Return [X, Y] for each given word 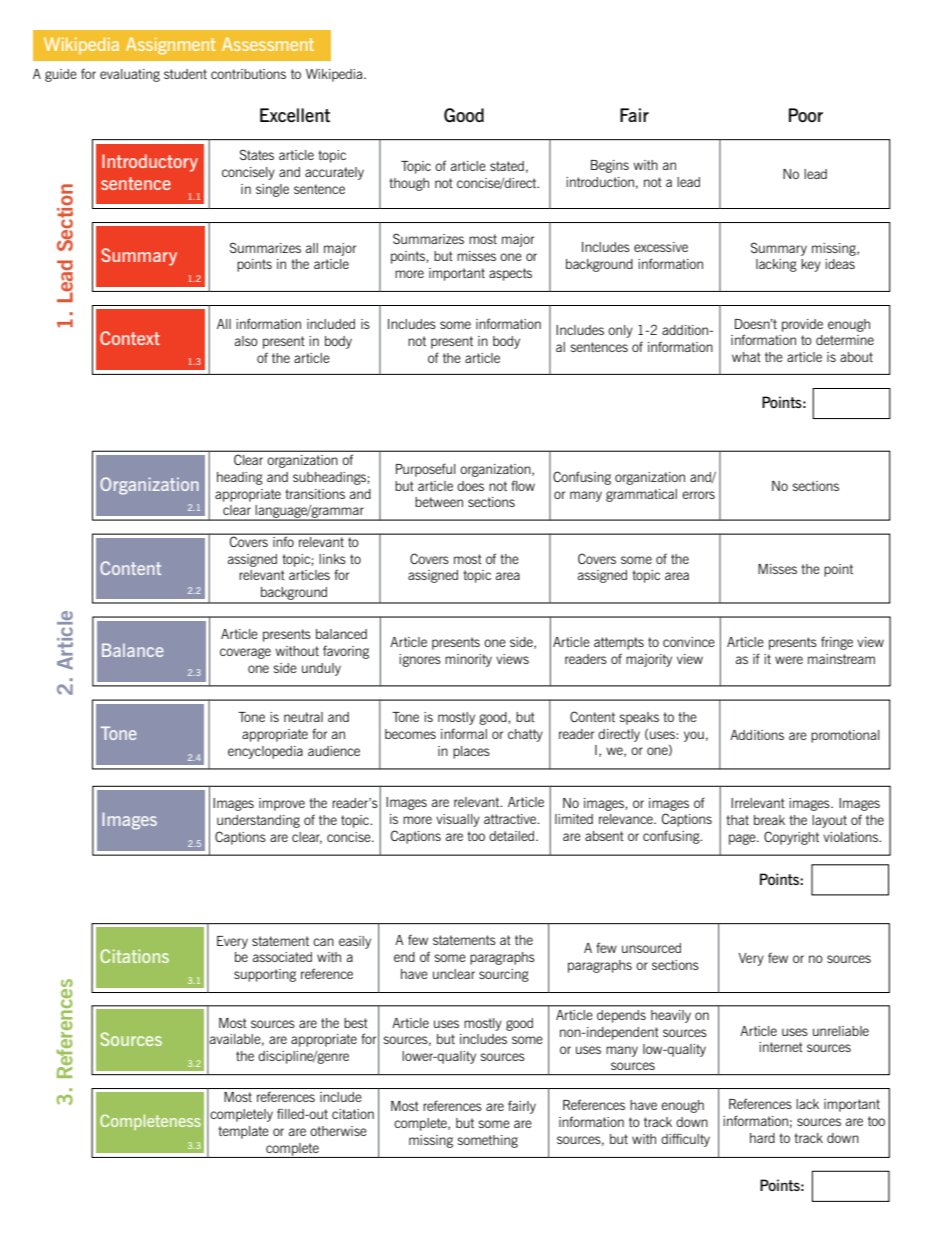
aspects [510, 274]
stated [507, 166]
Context [130, 338]
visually [458, 820]
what [746, 357]
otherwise [338, 1131]
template [243, 1132]
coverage [245, 653]
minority [468, 660]
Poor [806, 115]
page [743, 839]
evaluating [130, 75]
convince [689, 642]
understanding [258, 821]
